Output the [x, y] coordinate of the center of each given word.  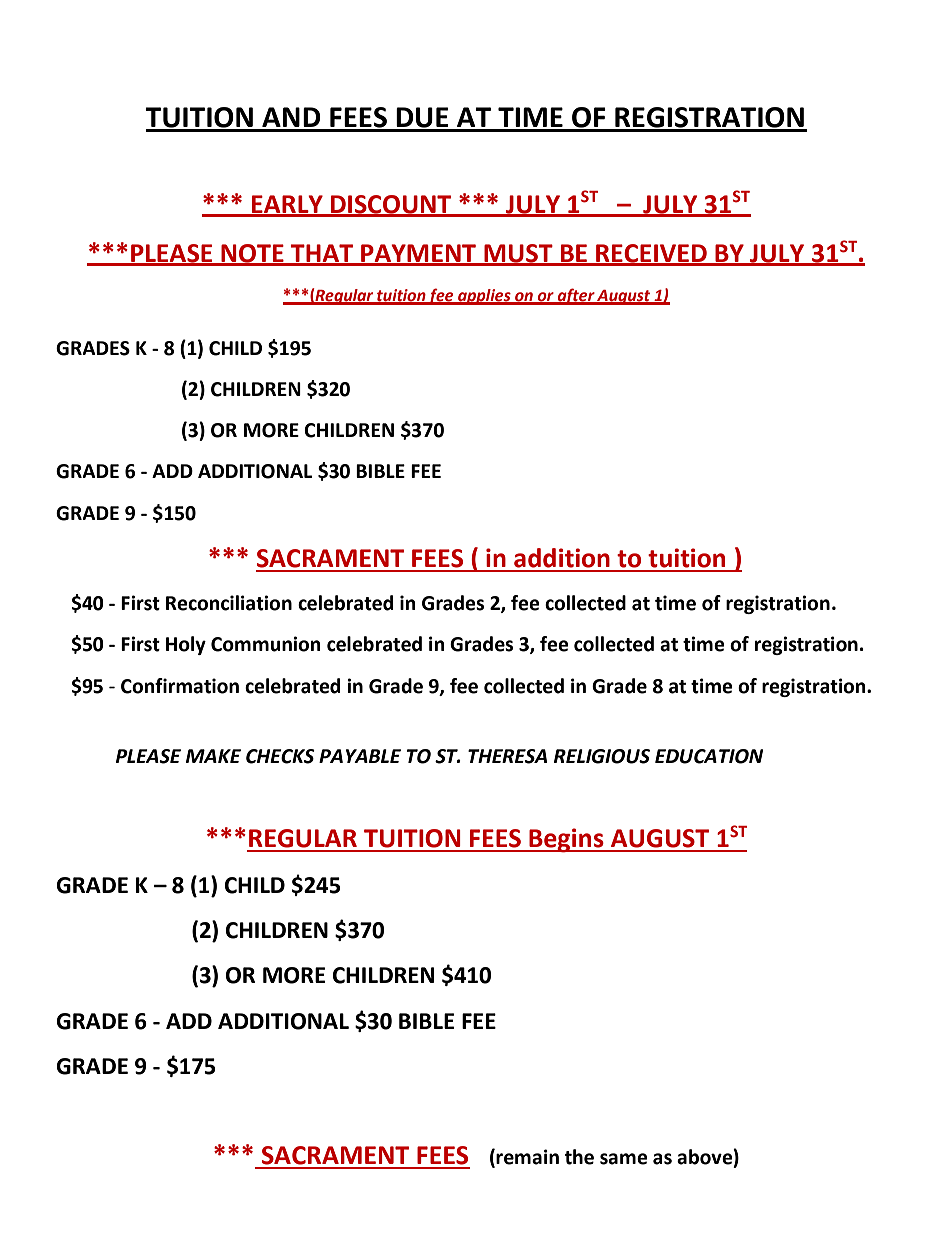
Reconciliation [229, 603]
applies [484, 297]
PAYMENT [418, 254]
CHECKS [280, 756]
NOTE [252, 254]
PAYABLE [360, 756]
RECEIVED [651, 254]
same [624, 1159]
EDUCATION [709, 756]
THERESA [507, 756]
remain [527, 1157]
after [576, 296]
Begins [566, 840]
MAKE [213, 756]
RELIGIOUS [602, 756]
